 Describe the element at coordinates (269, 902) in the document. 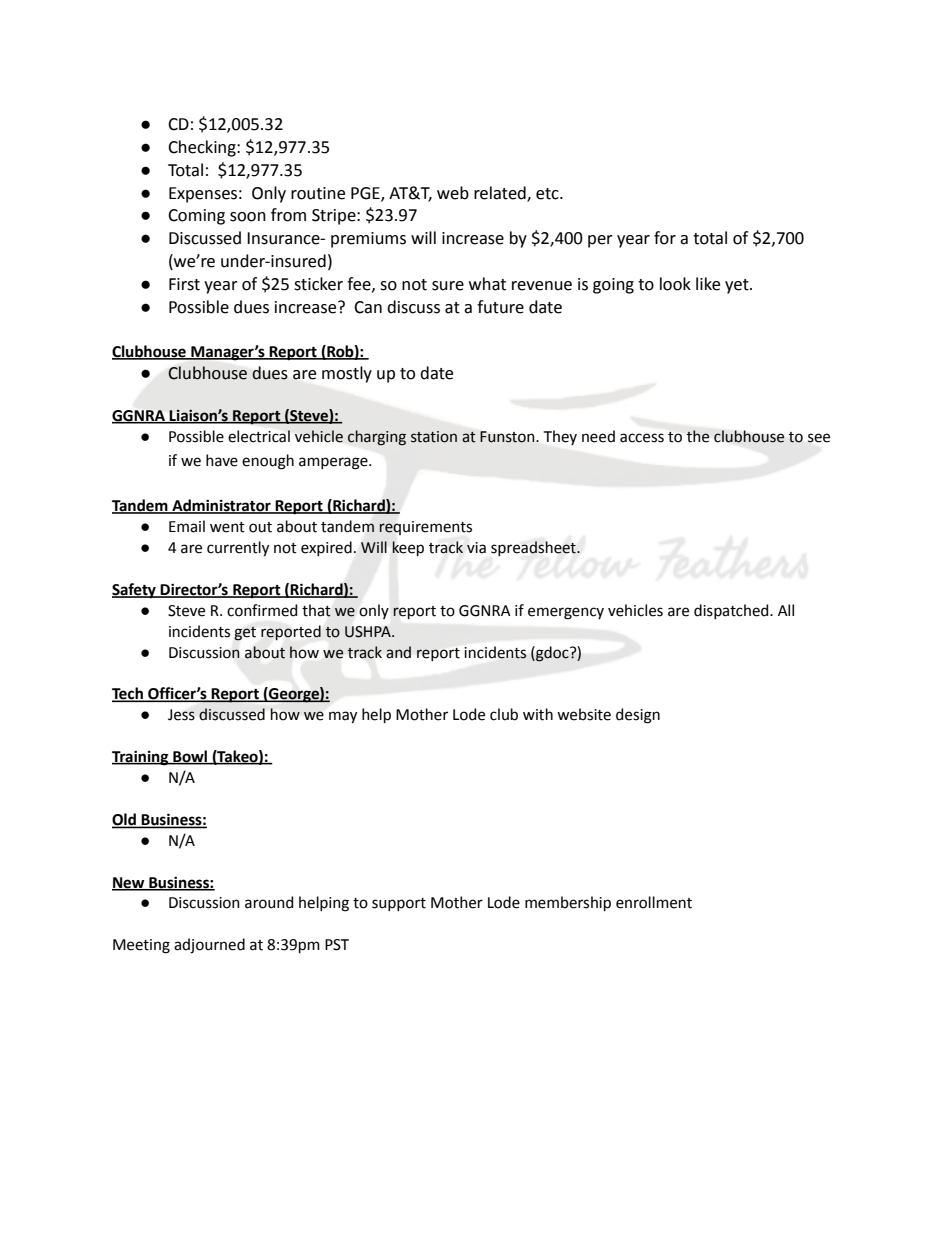

I see `around` at that location.
